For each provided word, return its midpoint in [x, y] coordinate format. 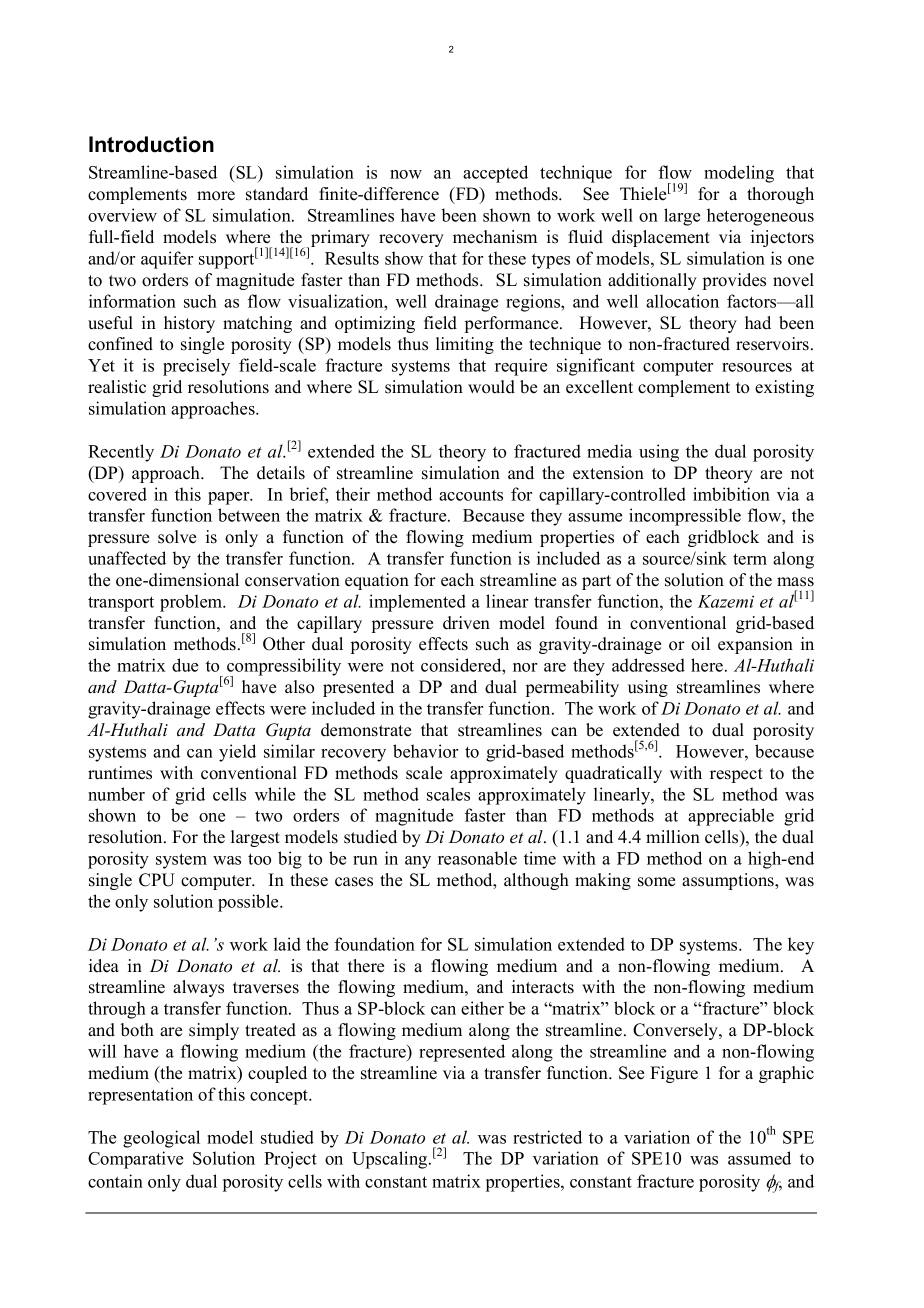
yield [237, 753]
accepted [495, 174]
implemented [417, 603]
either [482, 1008]
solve [177, 537]
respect [736, 775]
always [198, 988]
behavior [425, 751]
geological [161, 1139]
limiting [465, 345]
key [801, 946]
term [750, 559]
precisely [196, 367]
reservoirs [772, 344]
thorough [780, 195]
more [216, 196]
